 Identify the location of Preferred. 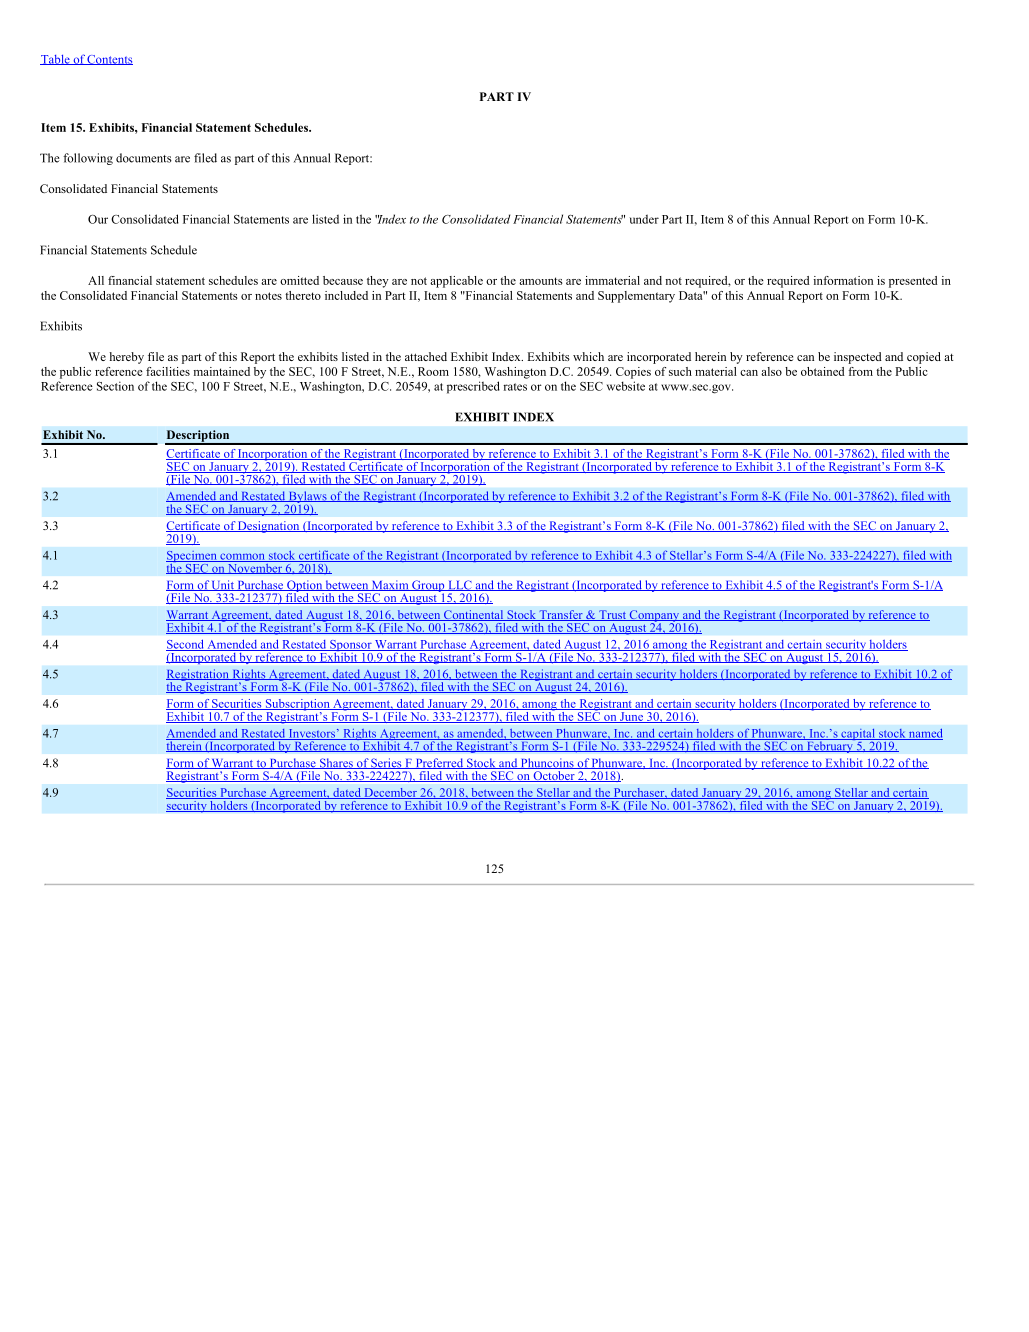
(439, 763).
